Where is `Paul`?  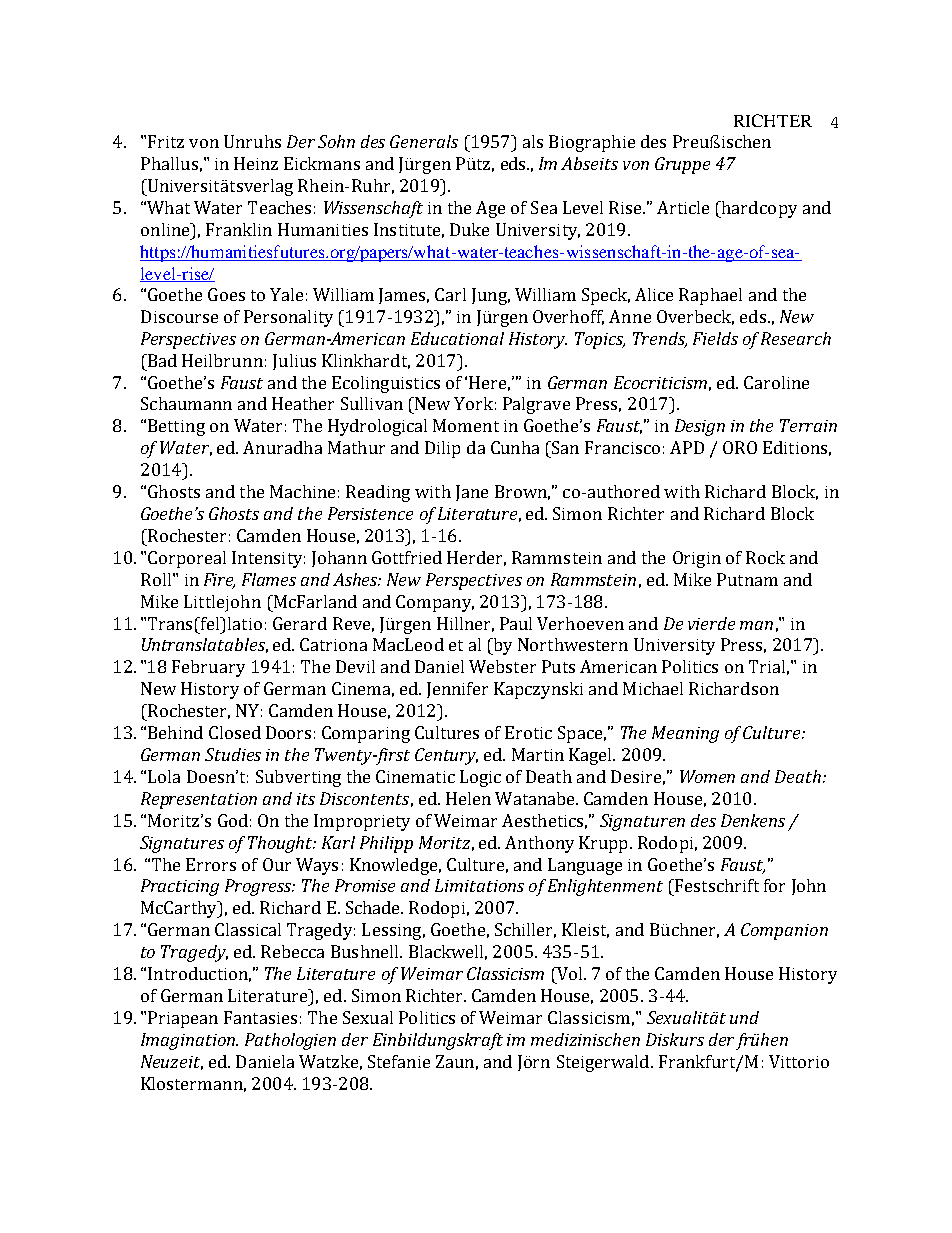
Paul is located at coordinates (516, 623).
